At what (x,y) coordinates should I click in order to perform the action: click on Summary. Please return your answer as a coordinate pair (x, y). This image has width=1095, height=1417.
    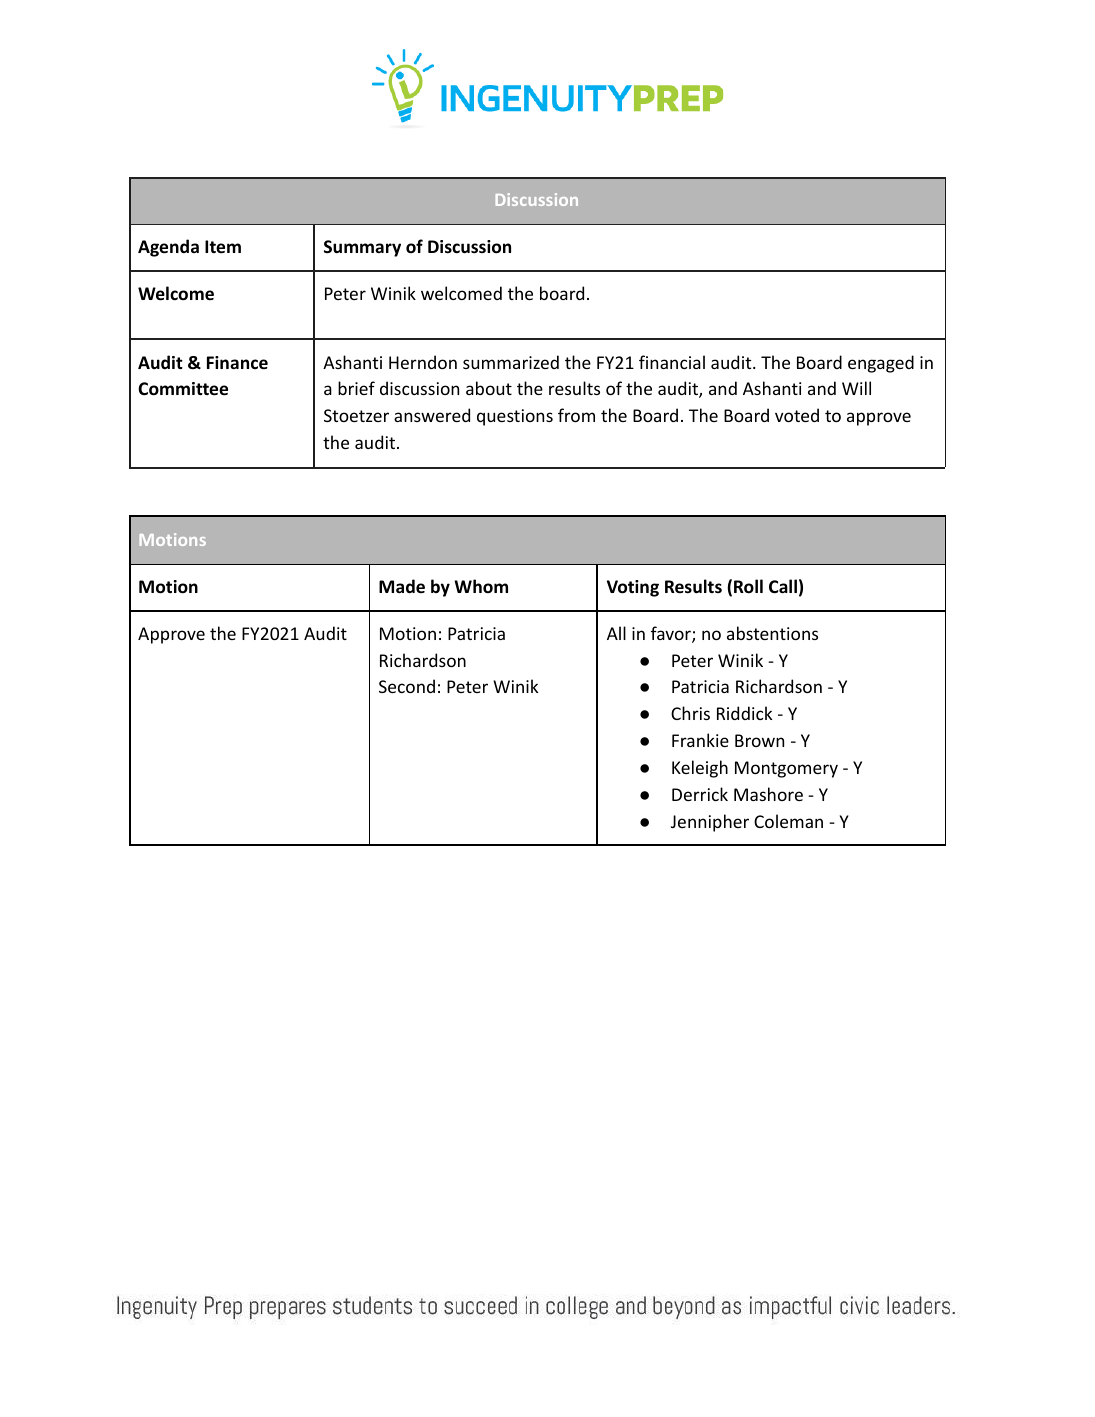
    Looking at the image, I should click on (362, 248).
